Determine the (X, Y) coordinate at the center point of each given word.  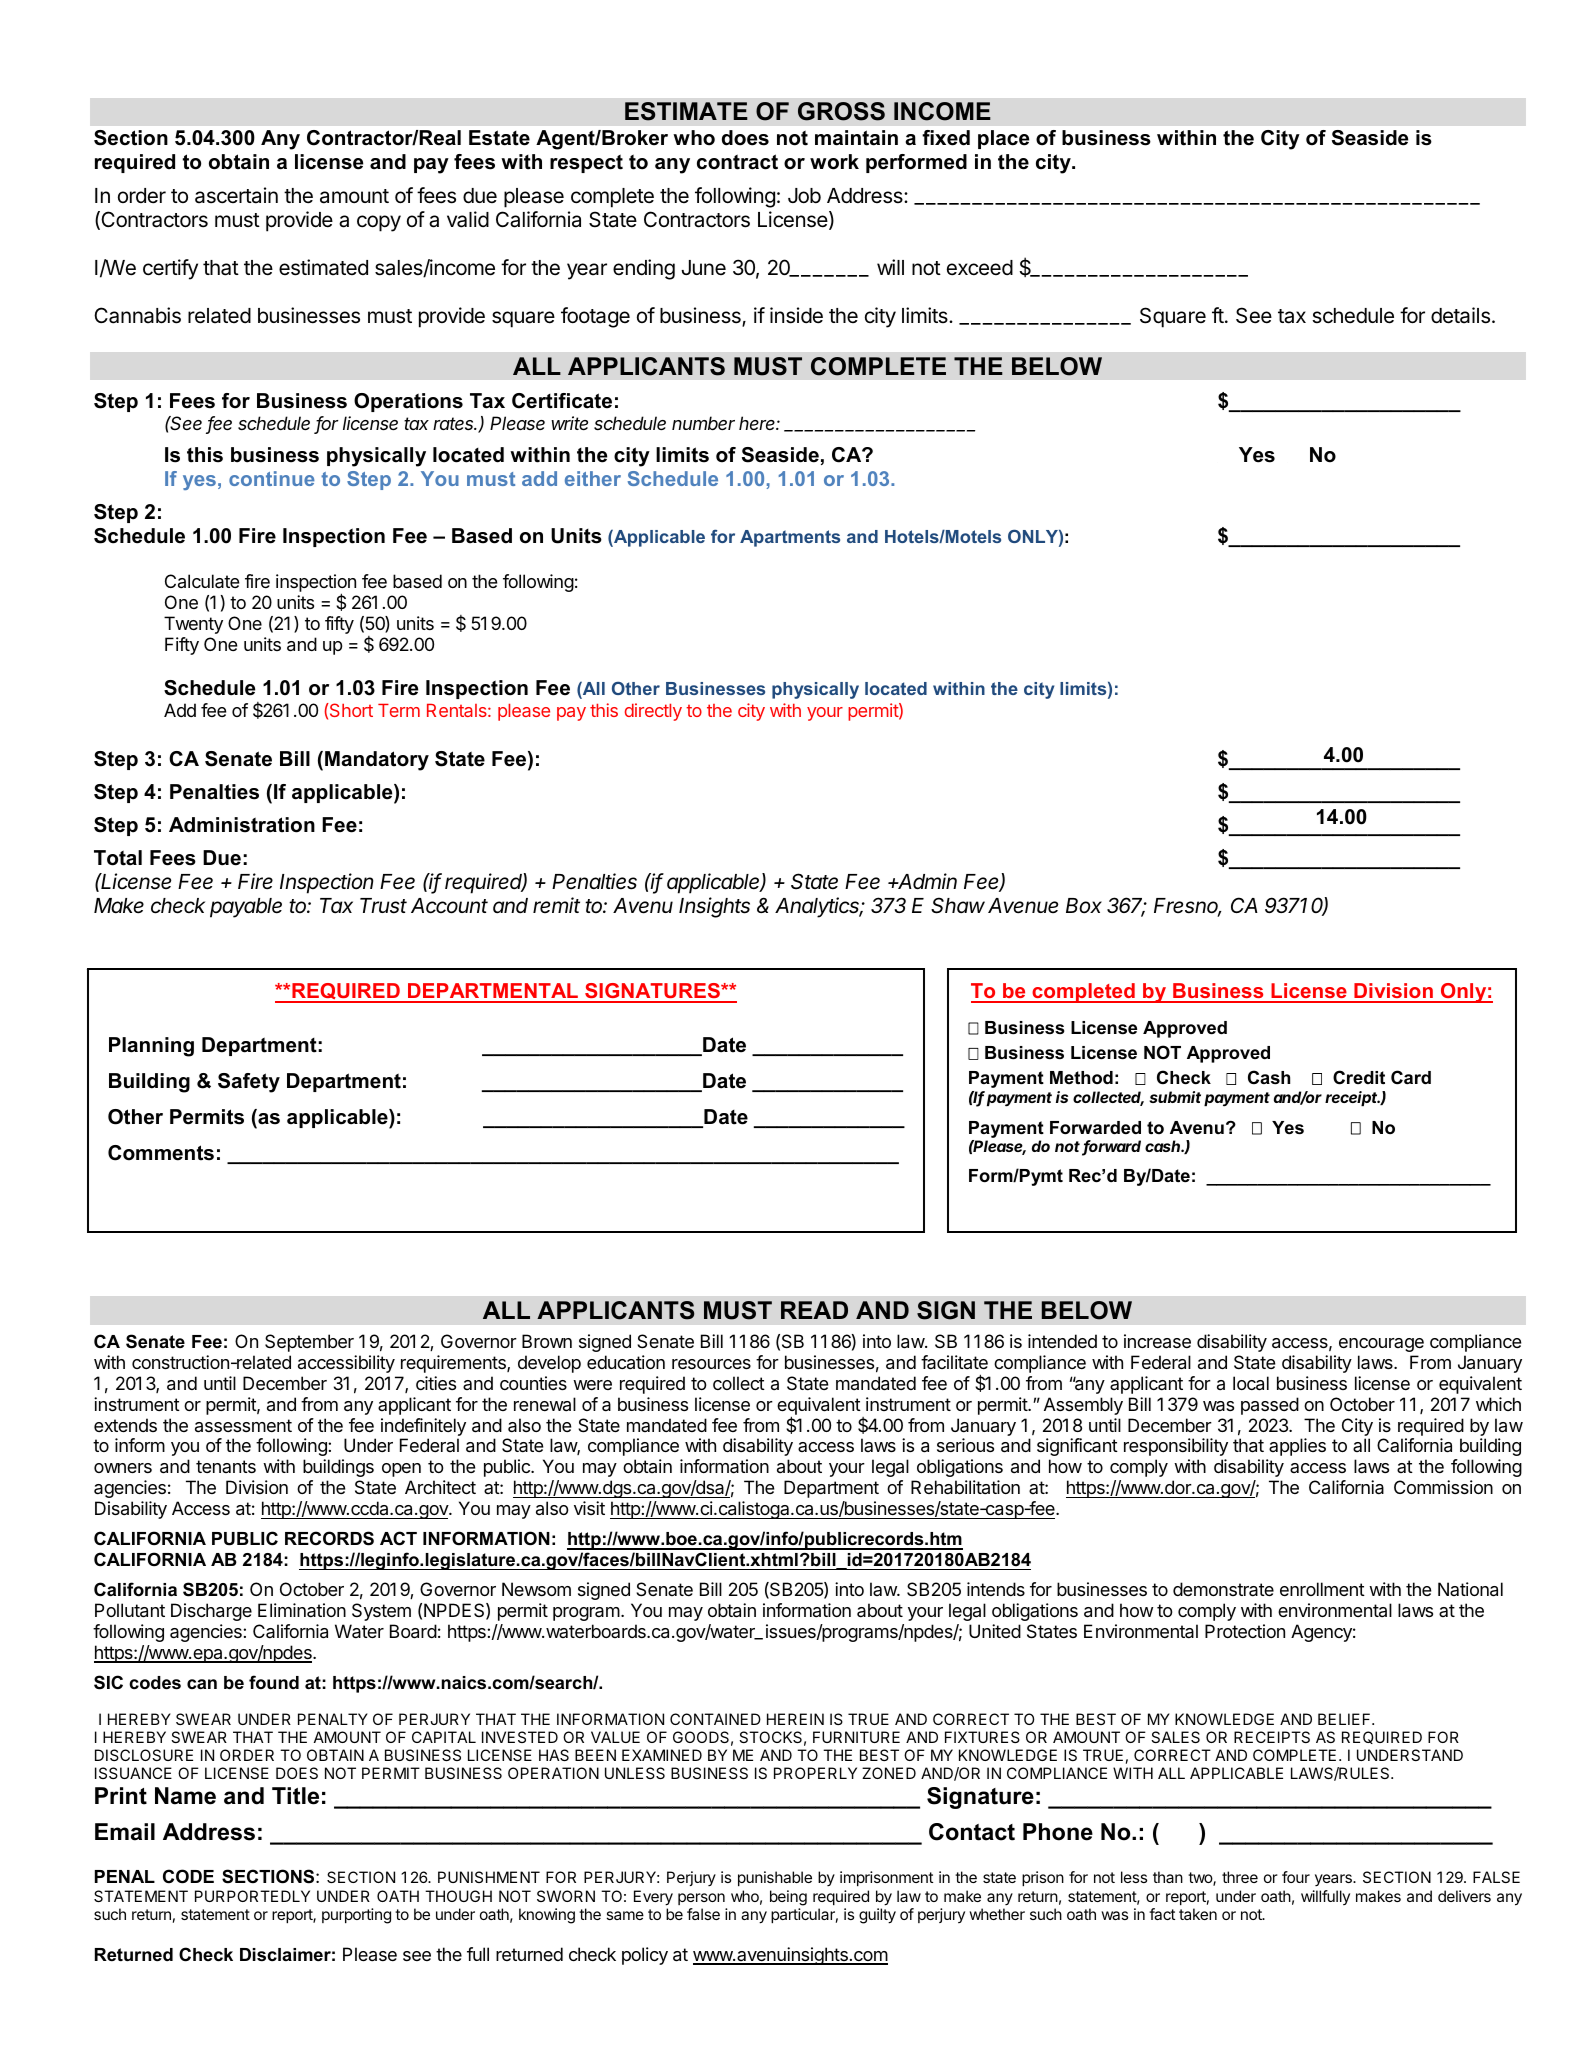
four (1296, 1877)
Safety (249, 1083)
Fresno (1187, 907)
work (834, 162)
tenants (226, 1466)
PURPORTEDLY (252, 1896)
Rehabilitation (965, 1487)
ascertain (236, 195)
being (788, 1898)
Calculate (202, 581)
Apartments (790, 538)
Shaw (958, 905)
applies (1297, 1447)
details (1460, 315)
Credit (1359, 1077)
